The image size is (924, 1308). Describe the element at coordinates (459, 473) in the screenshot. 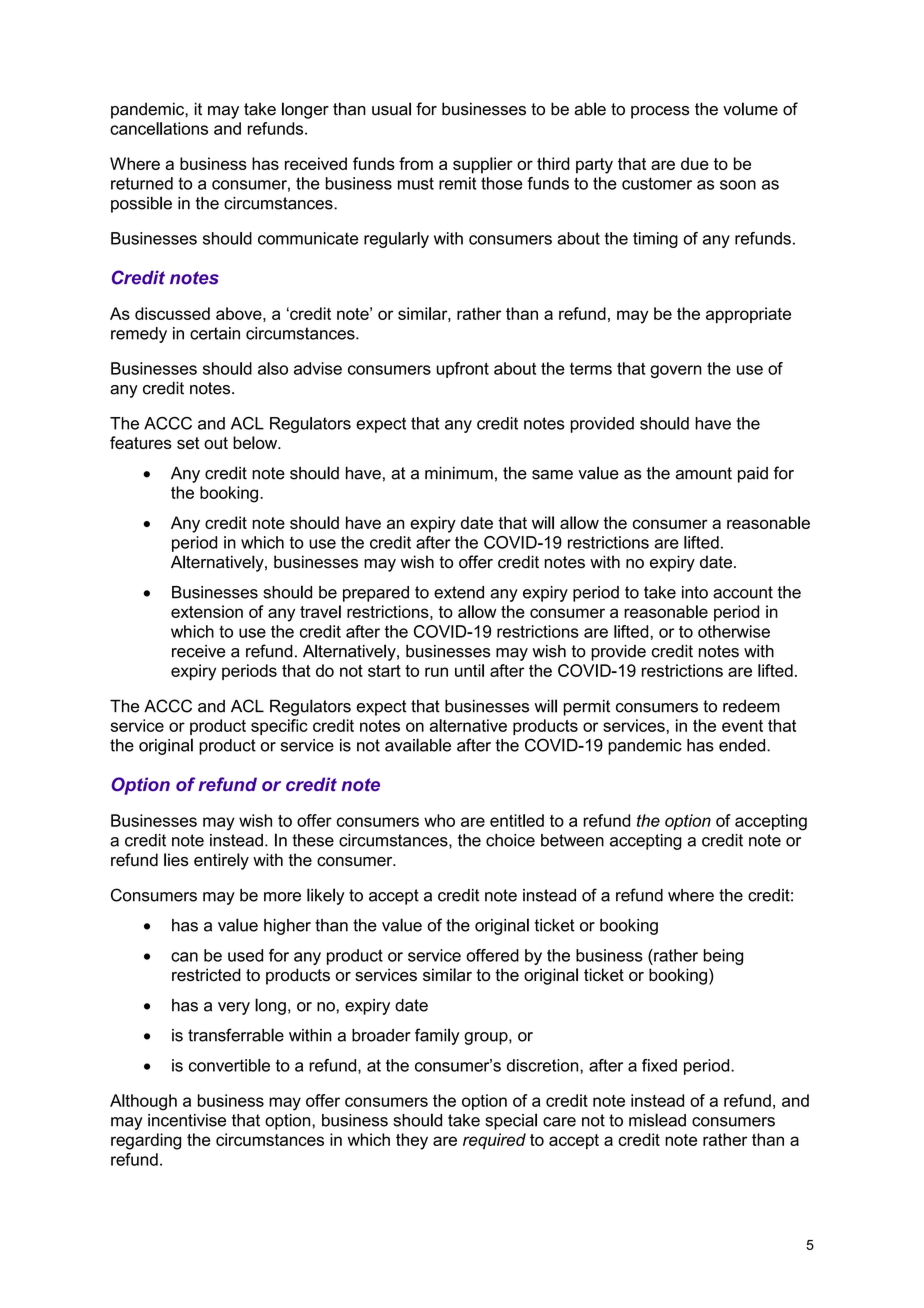

I see `minimum` at that location.
